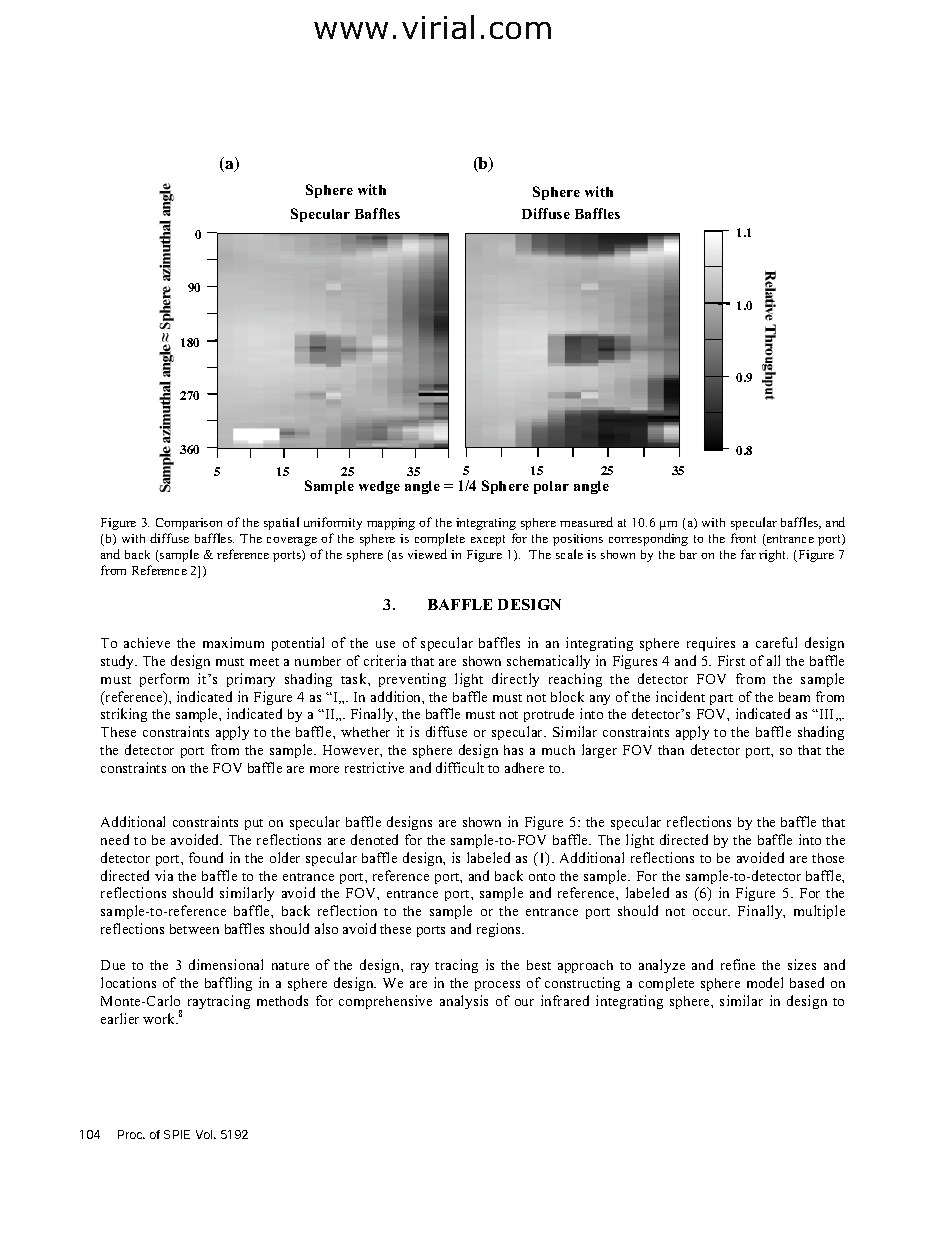 The width and height of the screenshot is (952, 1233). Describe the element at coordinates (488, 540) in the screenshot. I see `except` at that location.
